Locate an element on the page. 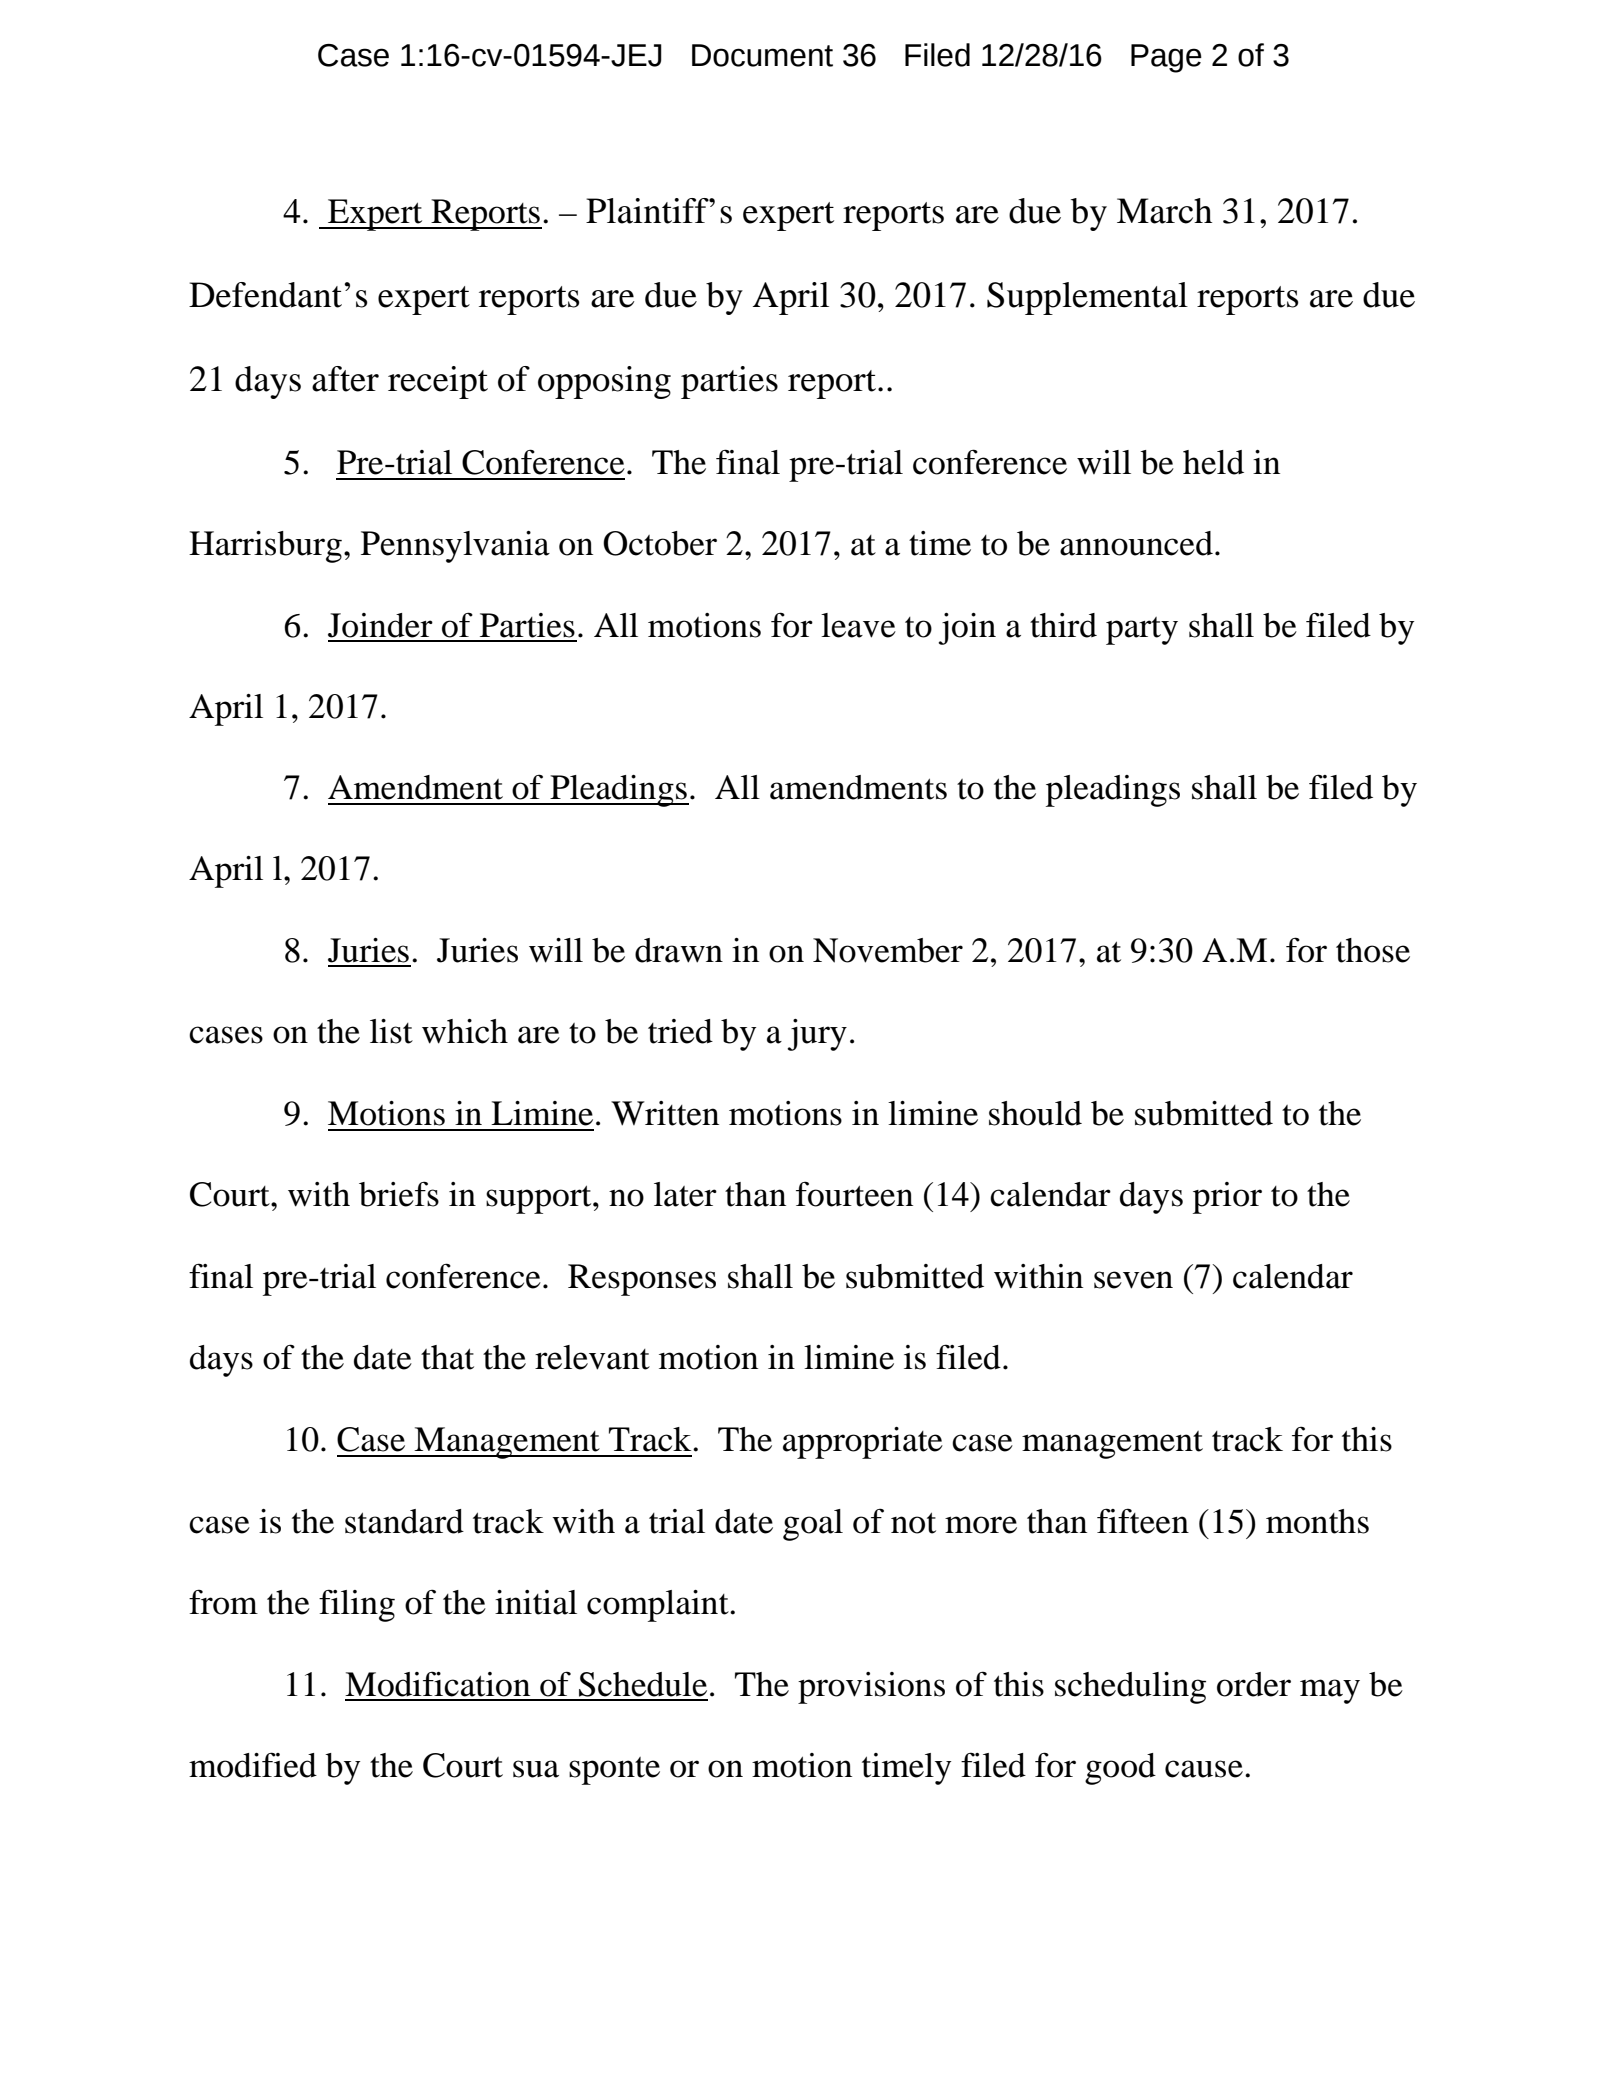 Image resolution: width=1607 pixels, height=2080 pixels. provisions is located at coordinates (871, 1688).
